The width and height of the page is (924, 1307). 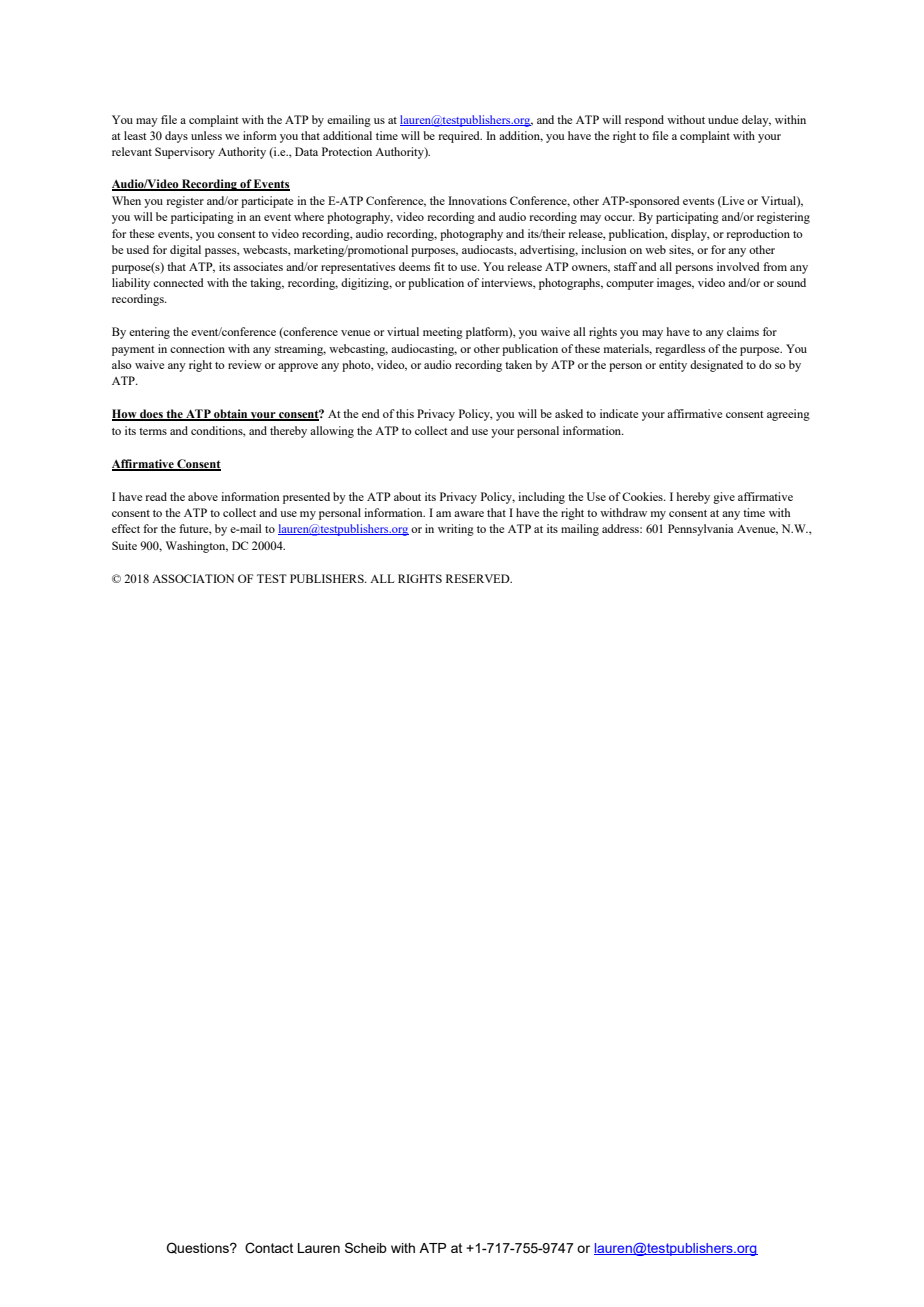 What do you see at coordinates (193, 578) in the page?
I see `ASSOCIATION` at bounding box center [193, 578].
